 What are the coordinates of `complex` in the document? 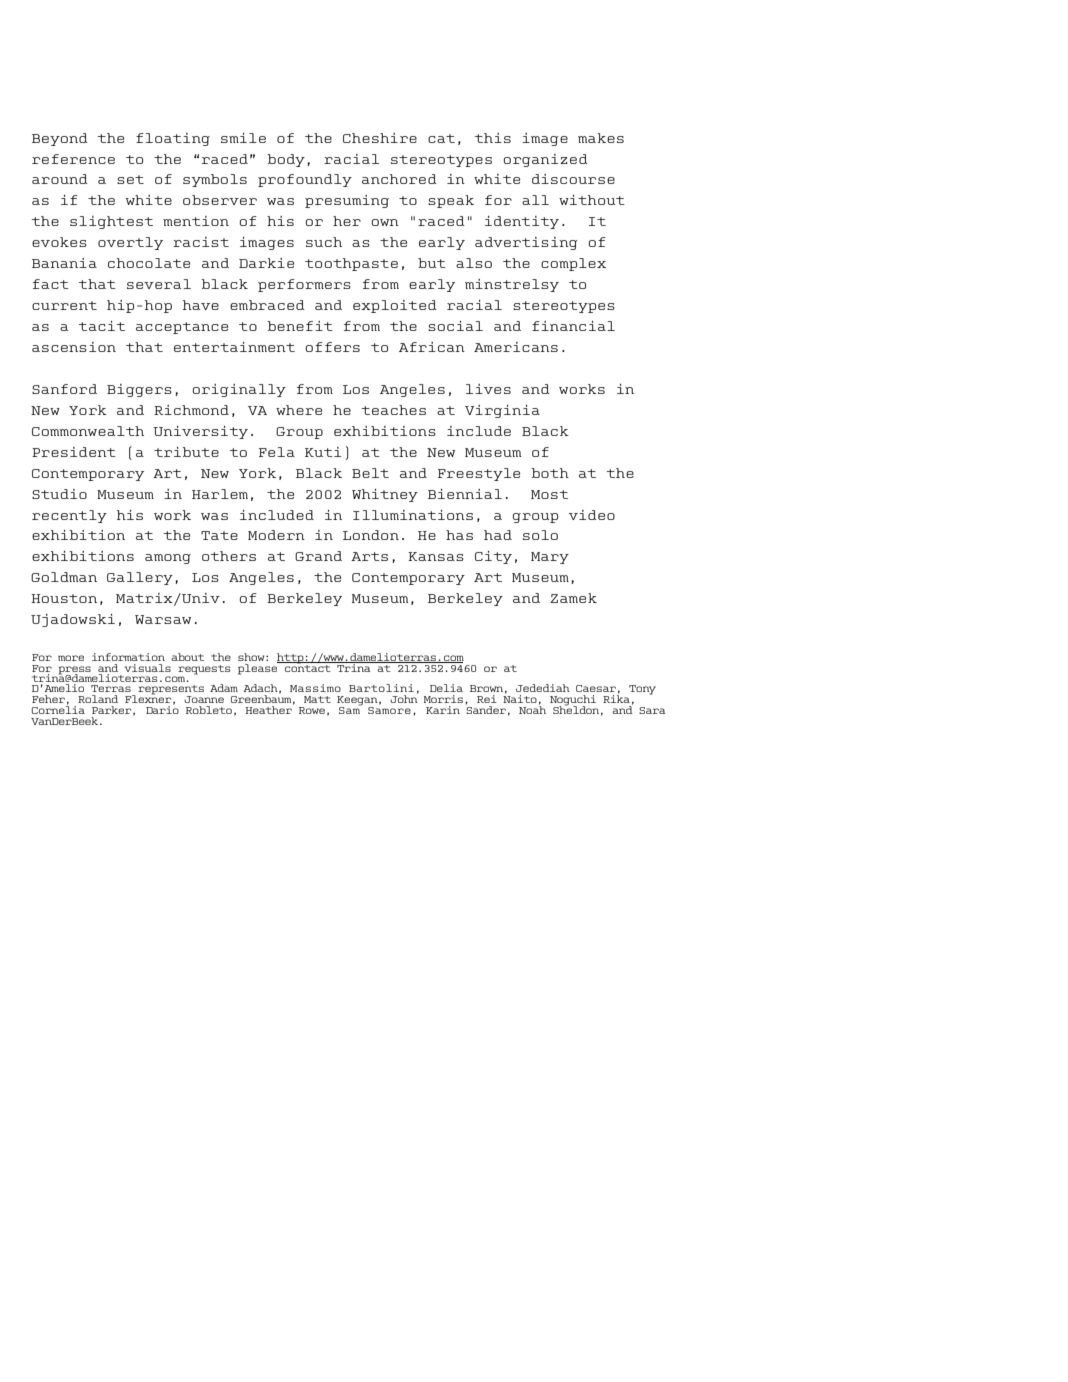 It's located at (573, 264).
